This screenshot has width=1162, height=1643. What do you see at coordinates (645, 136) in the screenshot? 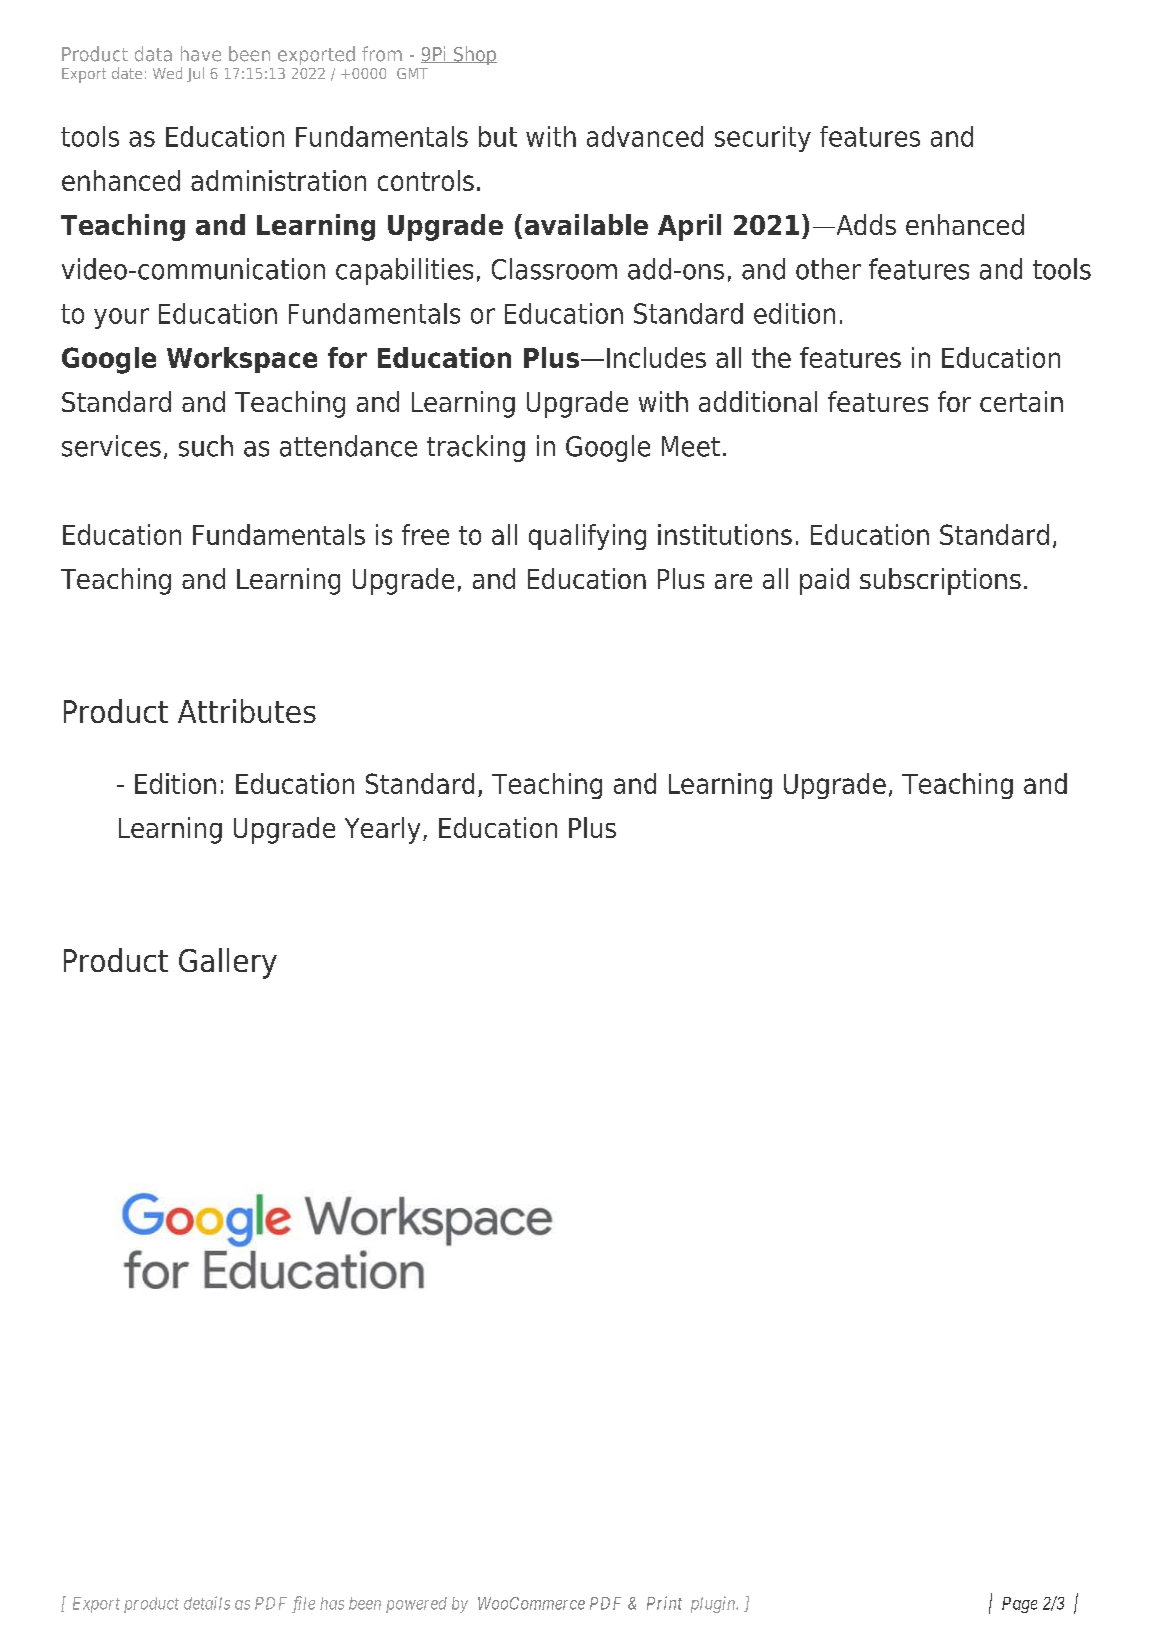
I see `advanced` at bounding box center [645, 136].
